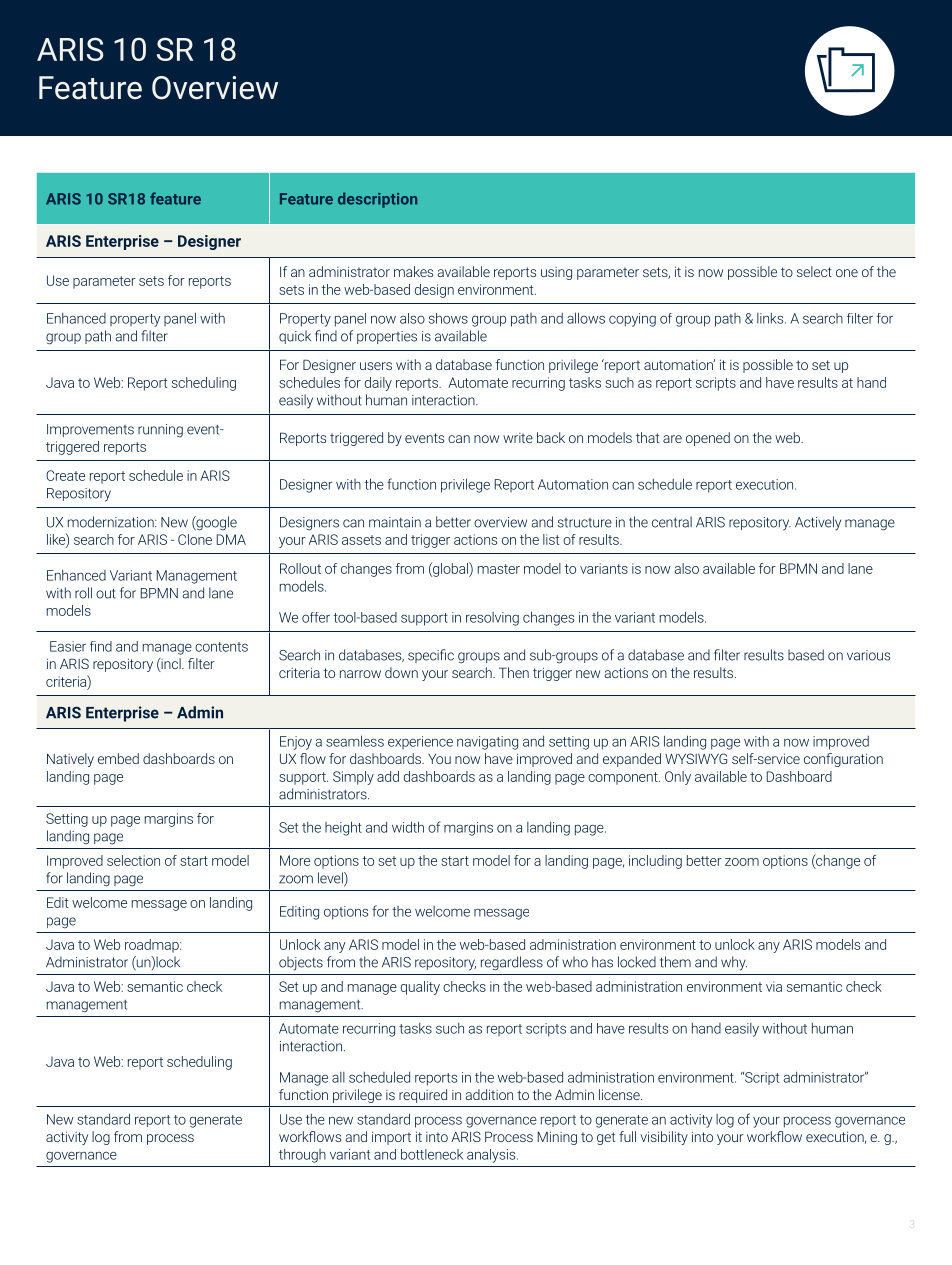  Describe the element at coordinates (295, 337) in the screenshot. I see `quick` at that location.
